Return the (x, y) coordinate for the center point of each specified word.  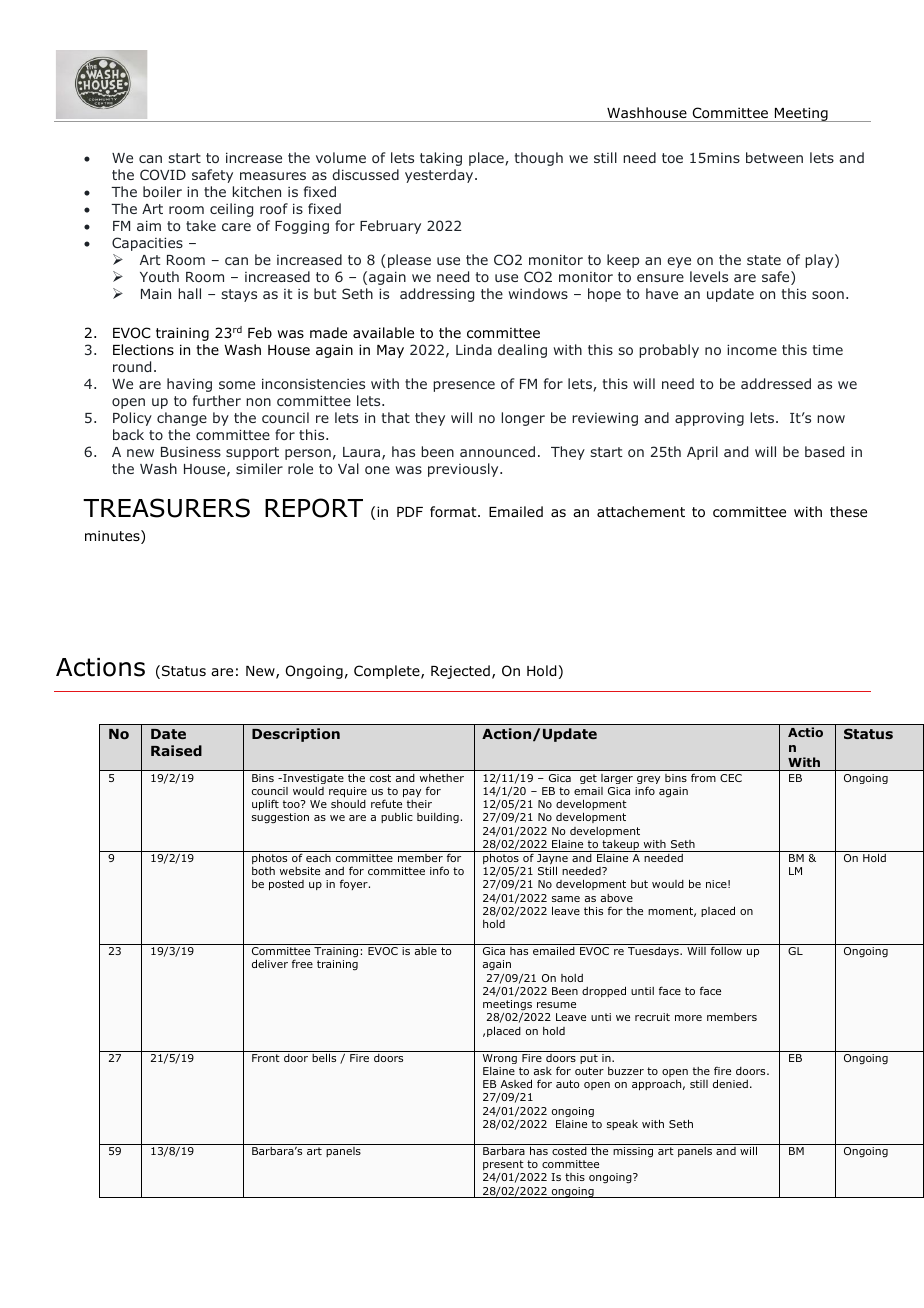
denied (730, 1083)
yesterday (440, 176)
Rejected (460, 672)
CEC (731, 778)
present (503, 1165)
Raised (176, 750)
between (774, 157)
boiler (162, 191)
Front (266, 1058)
